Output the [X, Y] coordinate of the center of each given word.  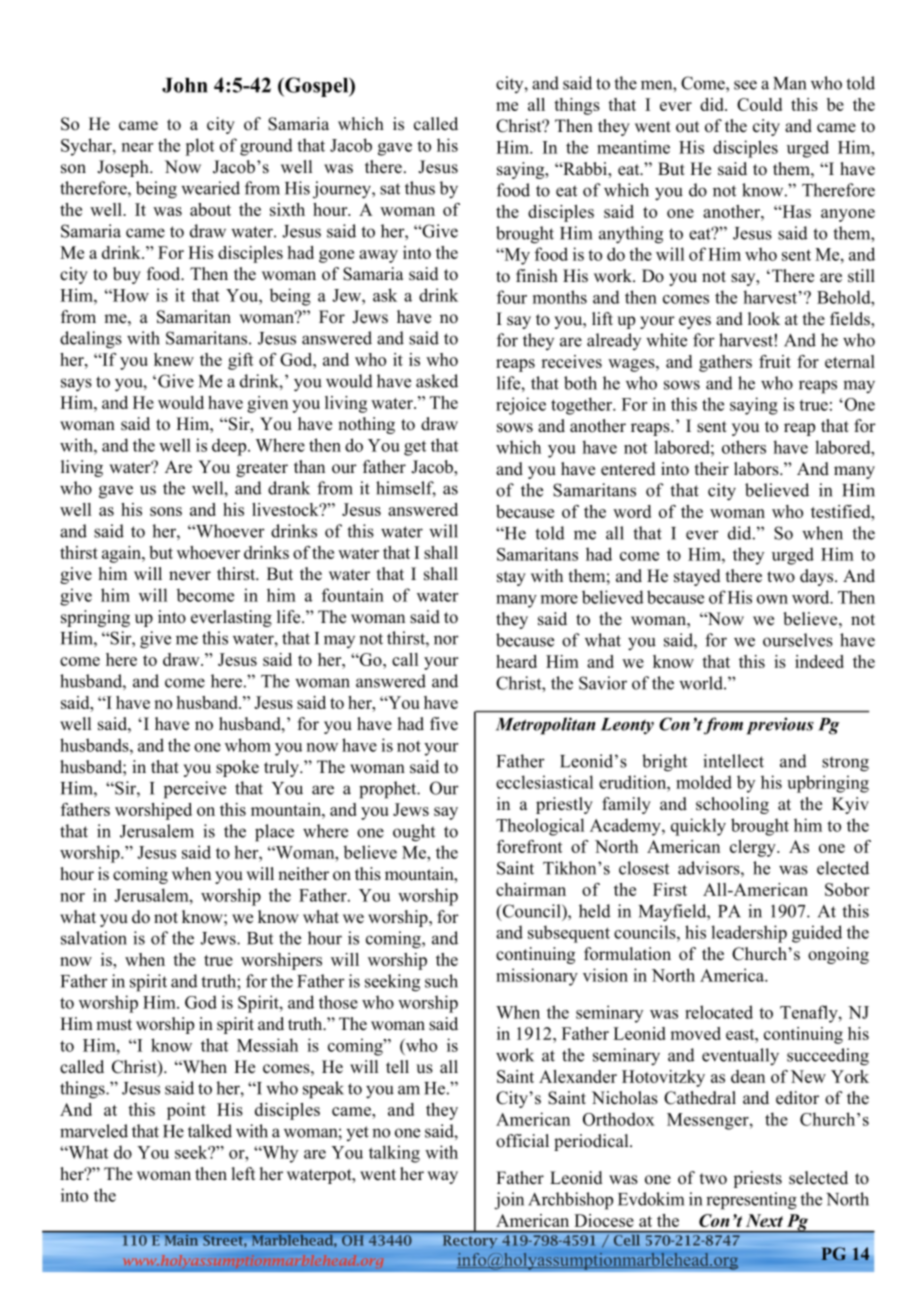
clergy [754, 848]
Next [764, 1220]
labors [757, 469]
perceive [195, 790]
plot [199, 147]
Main [181, 1239]
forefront [530, 846]
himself [406, 489]
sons [166, 511]
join [509, 1201]
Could [759, 104]
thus [420, 188]
